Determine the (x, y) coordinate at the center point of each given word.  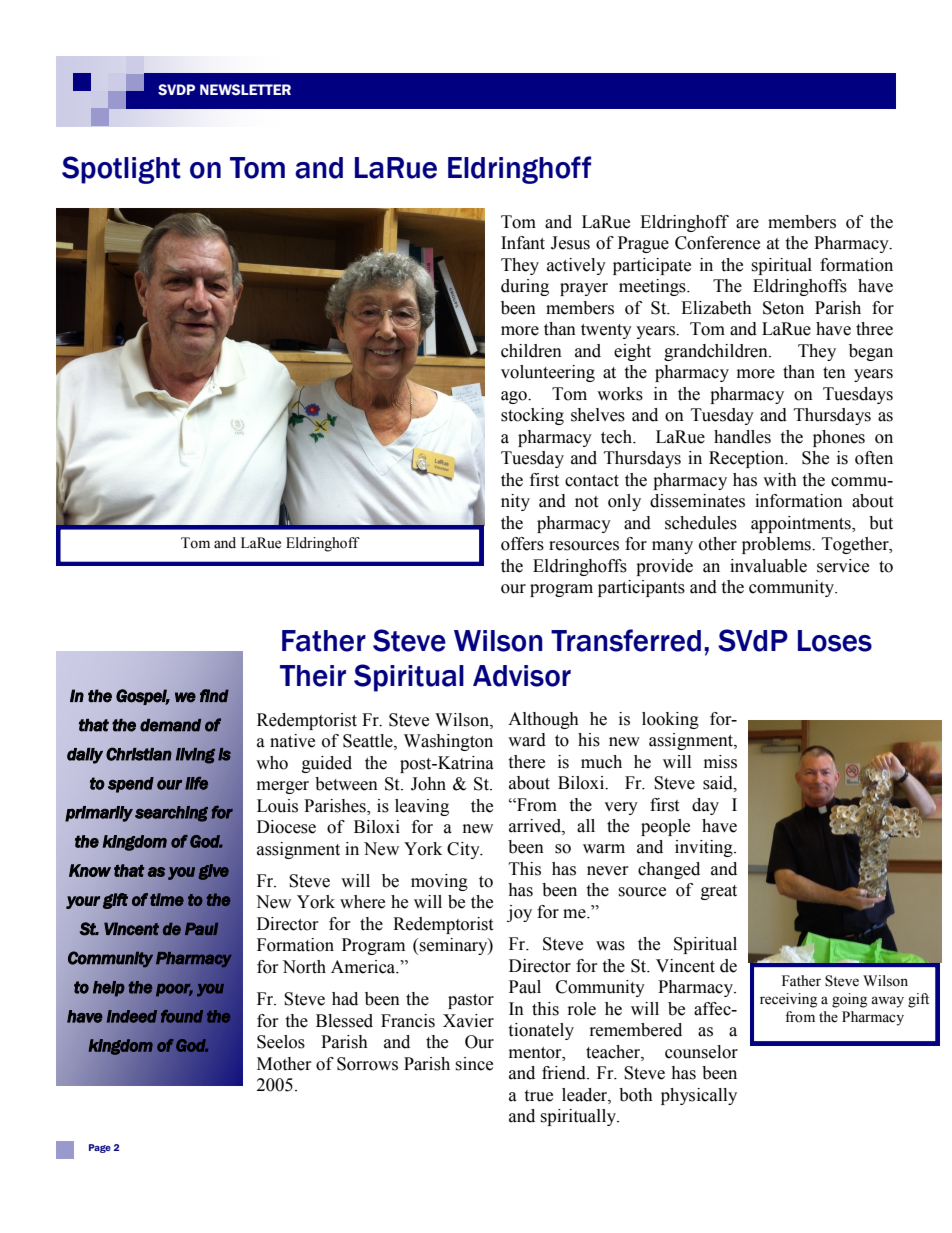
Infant (523, 243)
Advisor (522, 676)
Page (100, 1148)
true (538, 1096)
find (214, 696)
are (747, 224)
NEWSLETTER (245, 90)
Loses (835, 641)
